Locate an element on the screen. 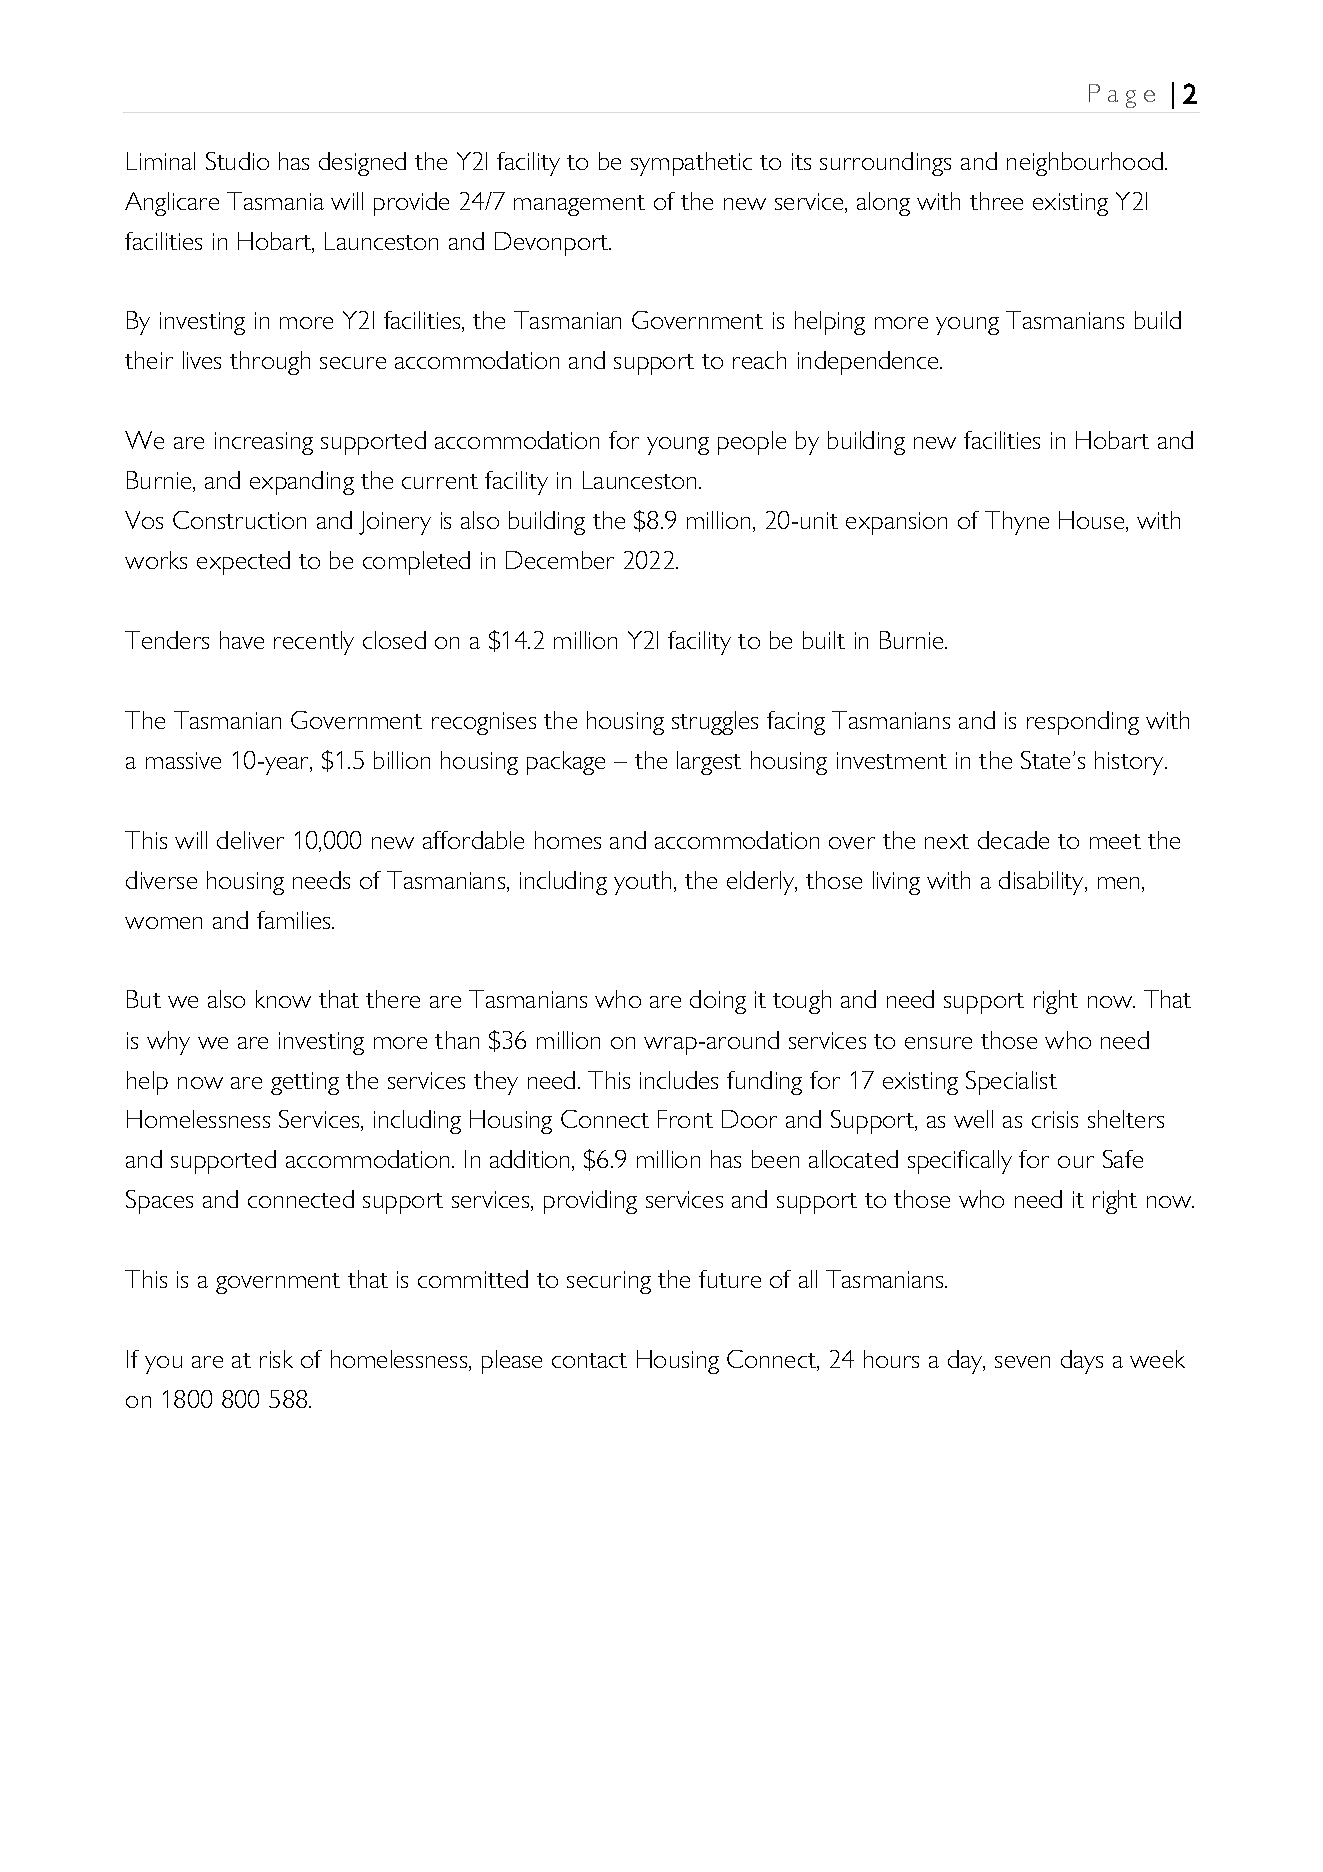 The image size is (1323, 1872). doing is located at coordinates (718, 1002).
